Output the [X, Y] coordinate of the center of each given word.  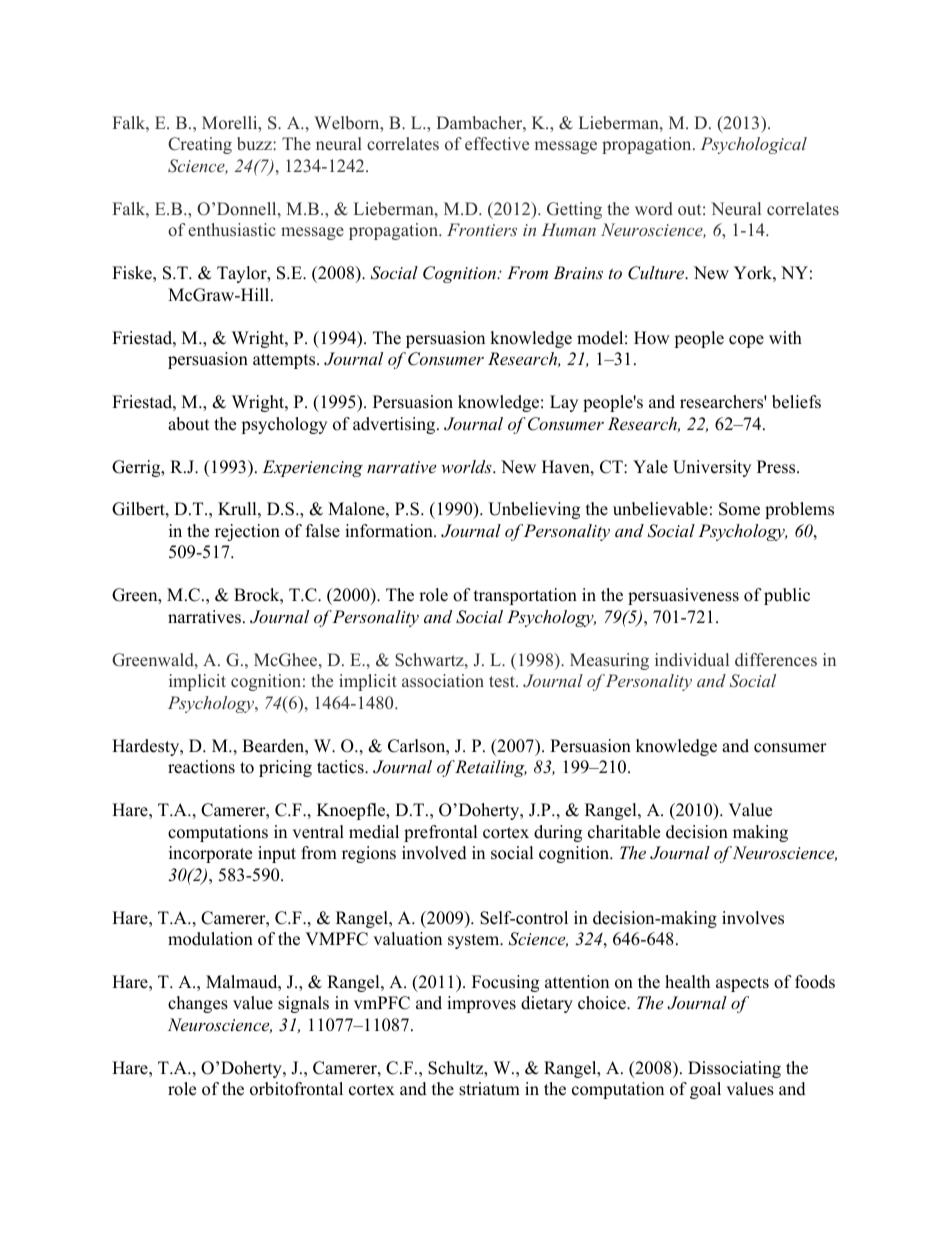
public [787, 596]
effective [497, 144]
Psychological [753, 145]
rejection [247, 532]
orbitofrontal [296, 1089]
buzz [255, 143]
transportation [525, 596]
